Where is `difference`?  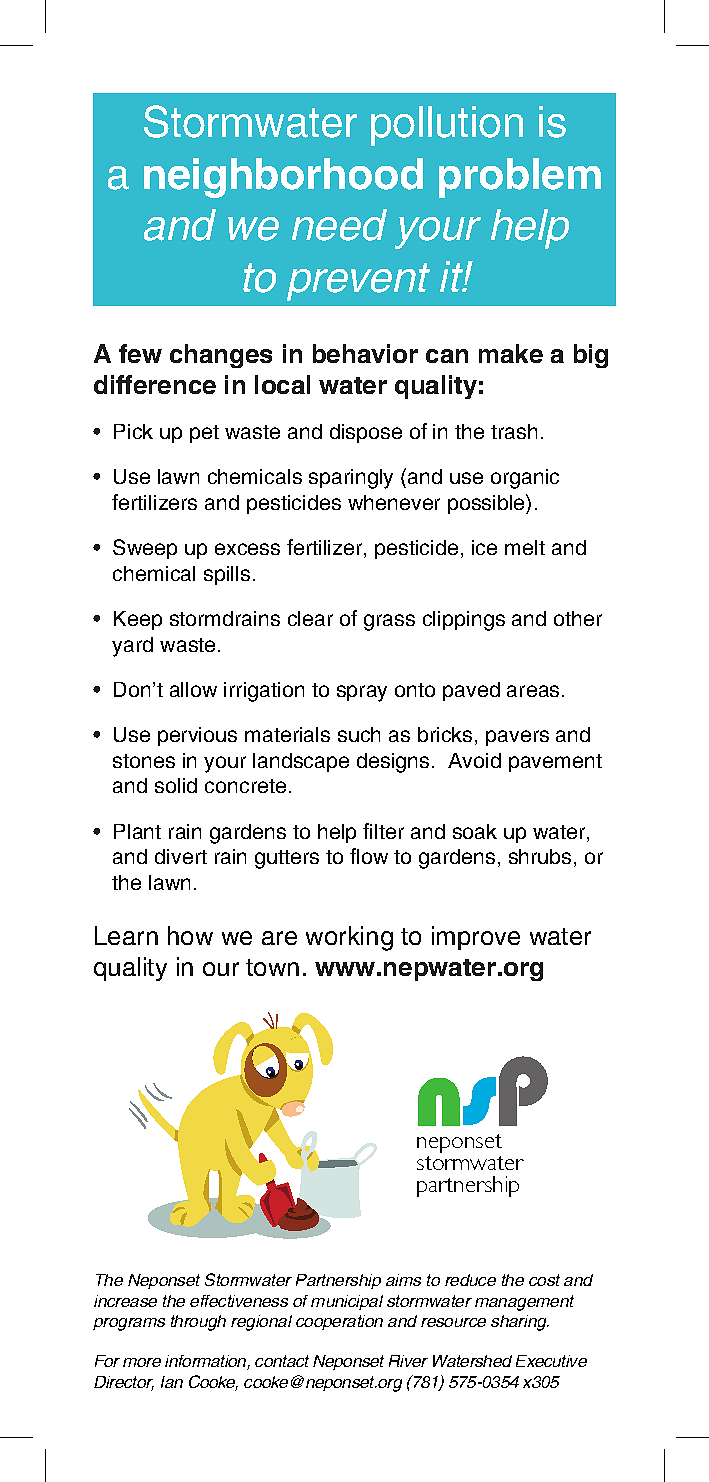 difference is located at coordinates (155, 384).
